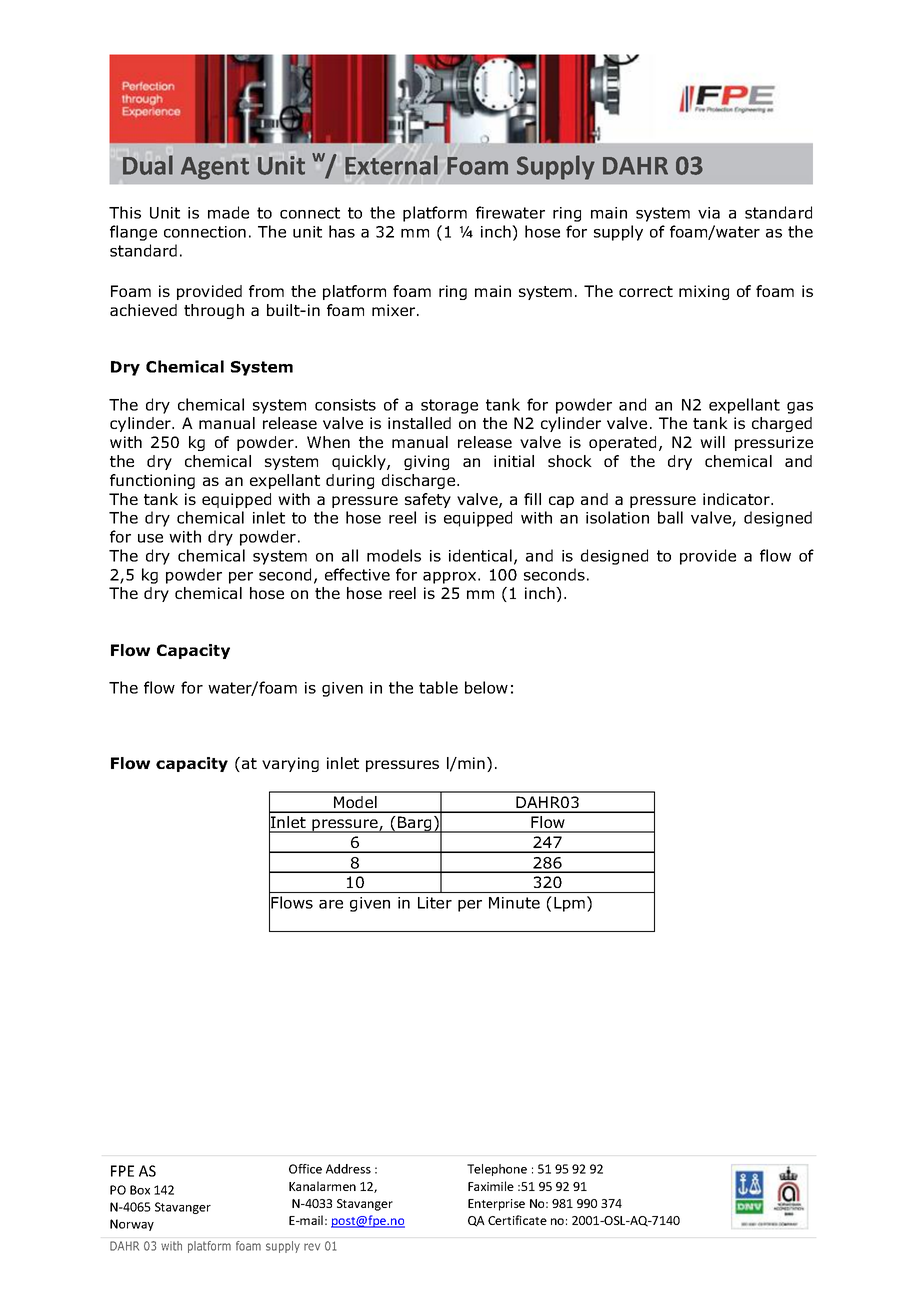  I want to click on varying, so click(290, 764).
